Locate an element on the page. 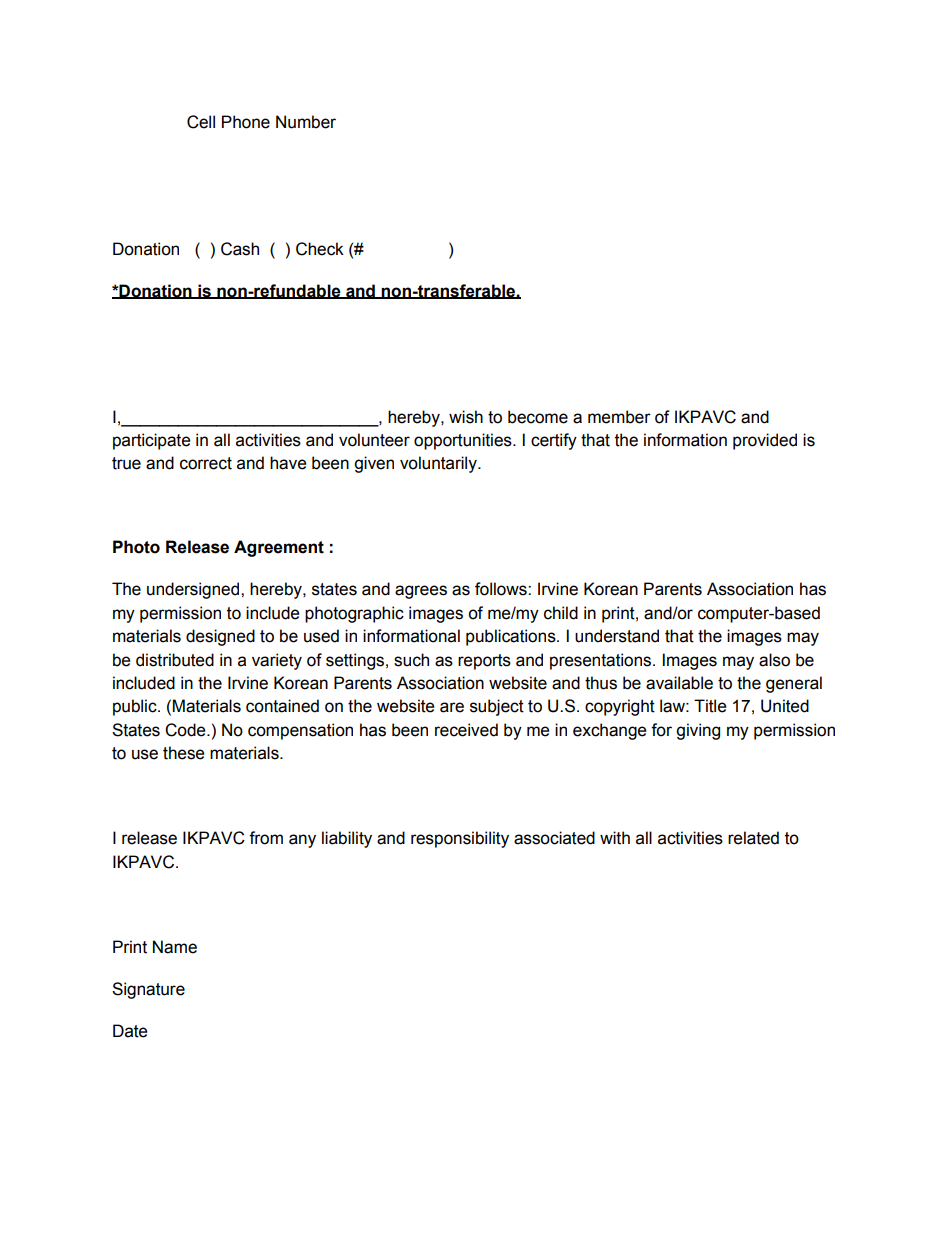 This document has width=952, height=1233. Signature is located at coordinates (148, 990).
